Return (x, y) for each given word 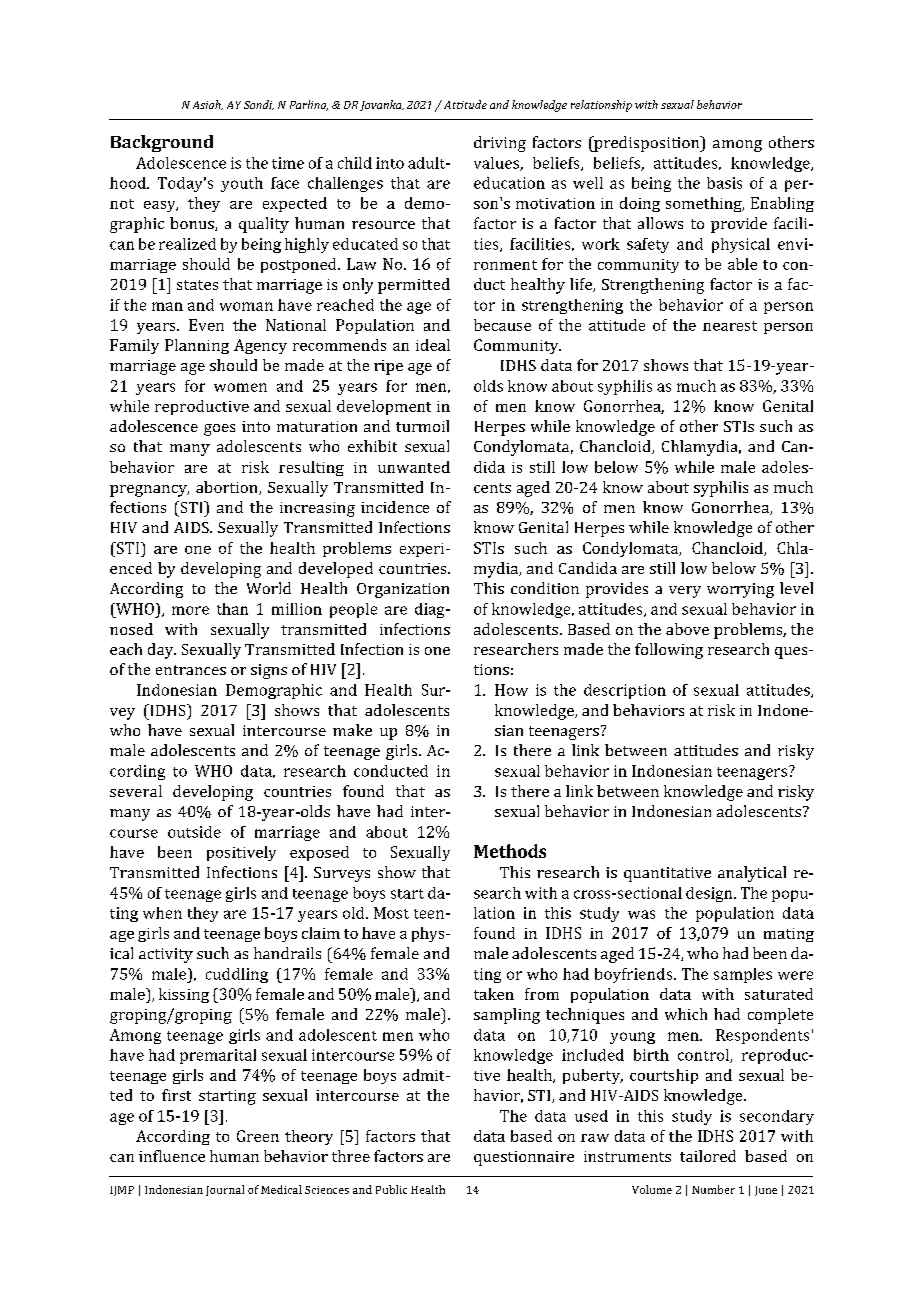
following (669, 651)
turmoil (422, 426)
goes (219, 430)
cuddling (237, 975)
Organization (403, 590)
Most (391, 913)
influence (172, 1156)
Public (391, 1189)
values (497, 164)
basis (724, 183)
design (710, 894)
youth (242, 184)
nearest (730, 326)
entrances (191, 670)
